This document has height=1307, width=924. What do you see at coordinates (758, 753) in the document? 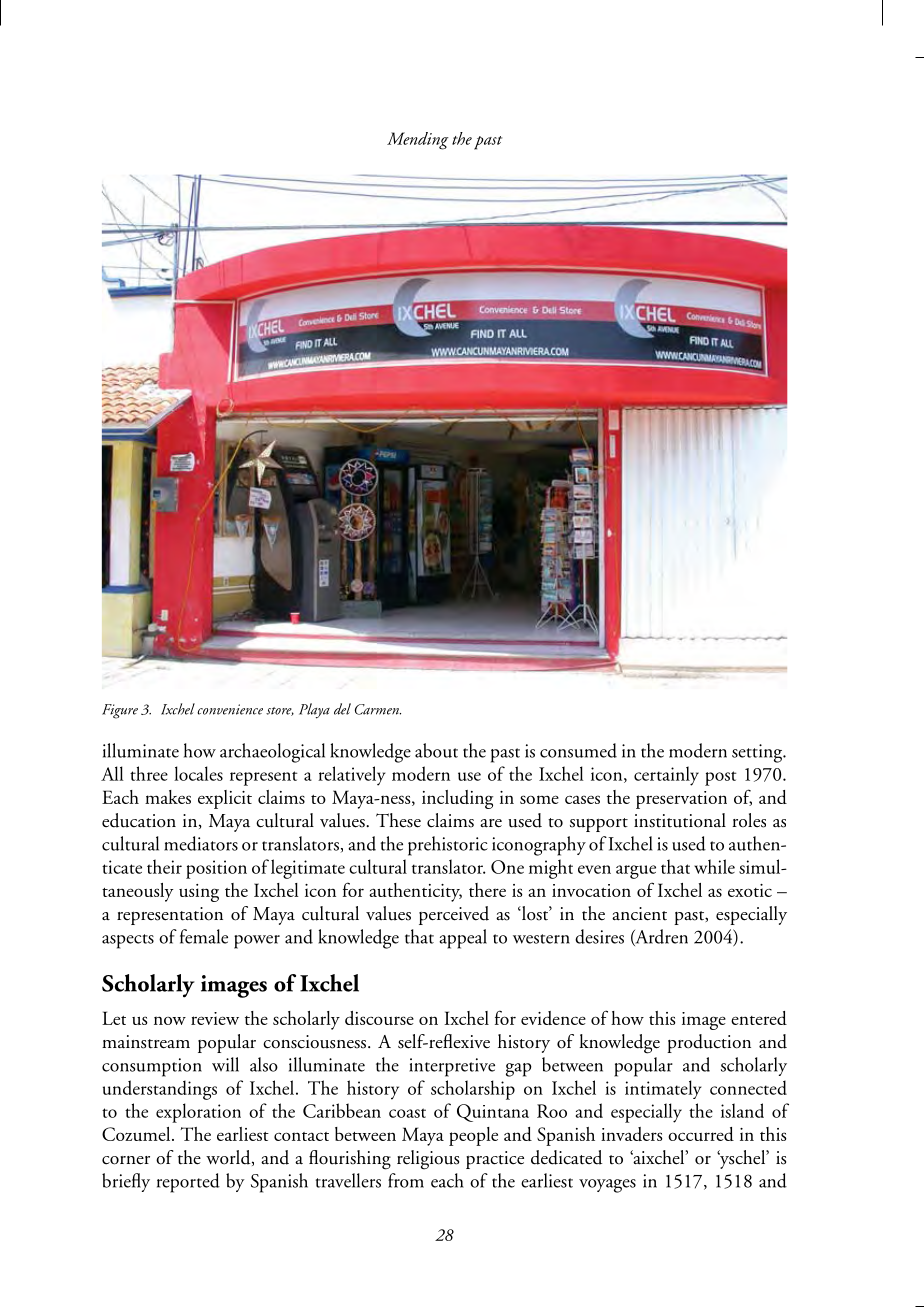
I see `setting` at bounding box center [758, 753].
